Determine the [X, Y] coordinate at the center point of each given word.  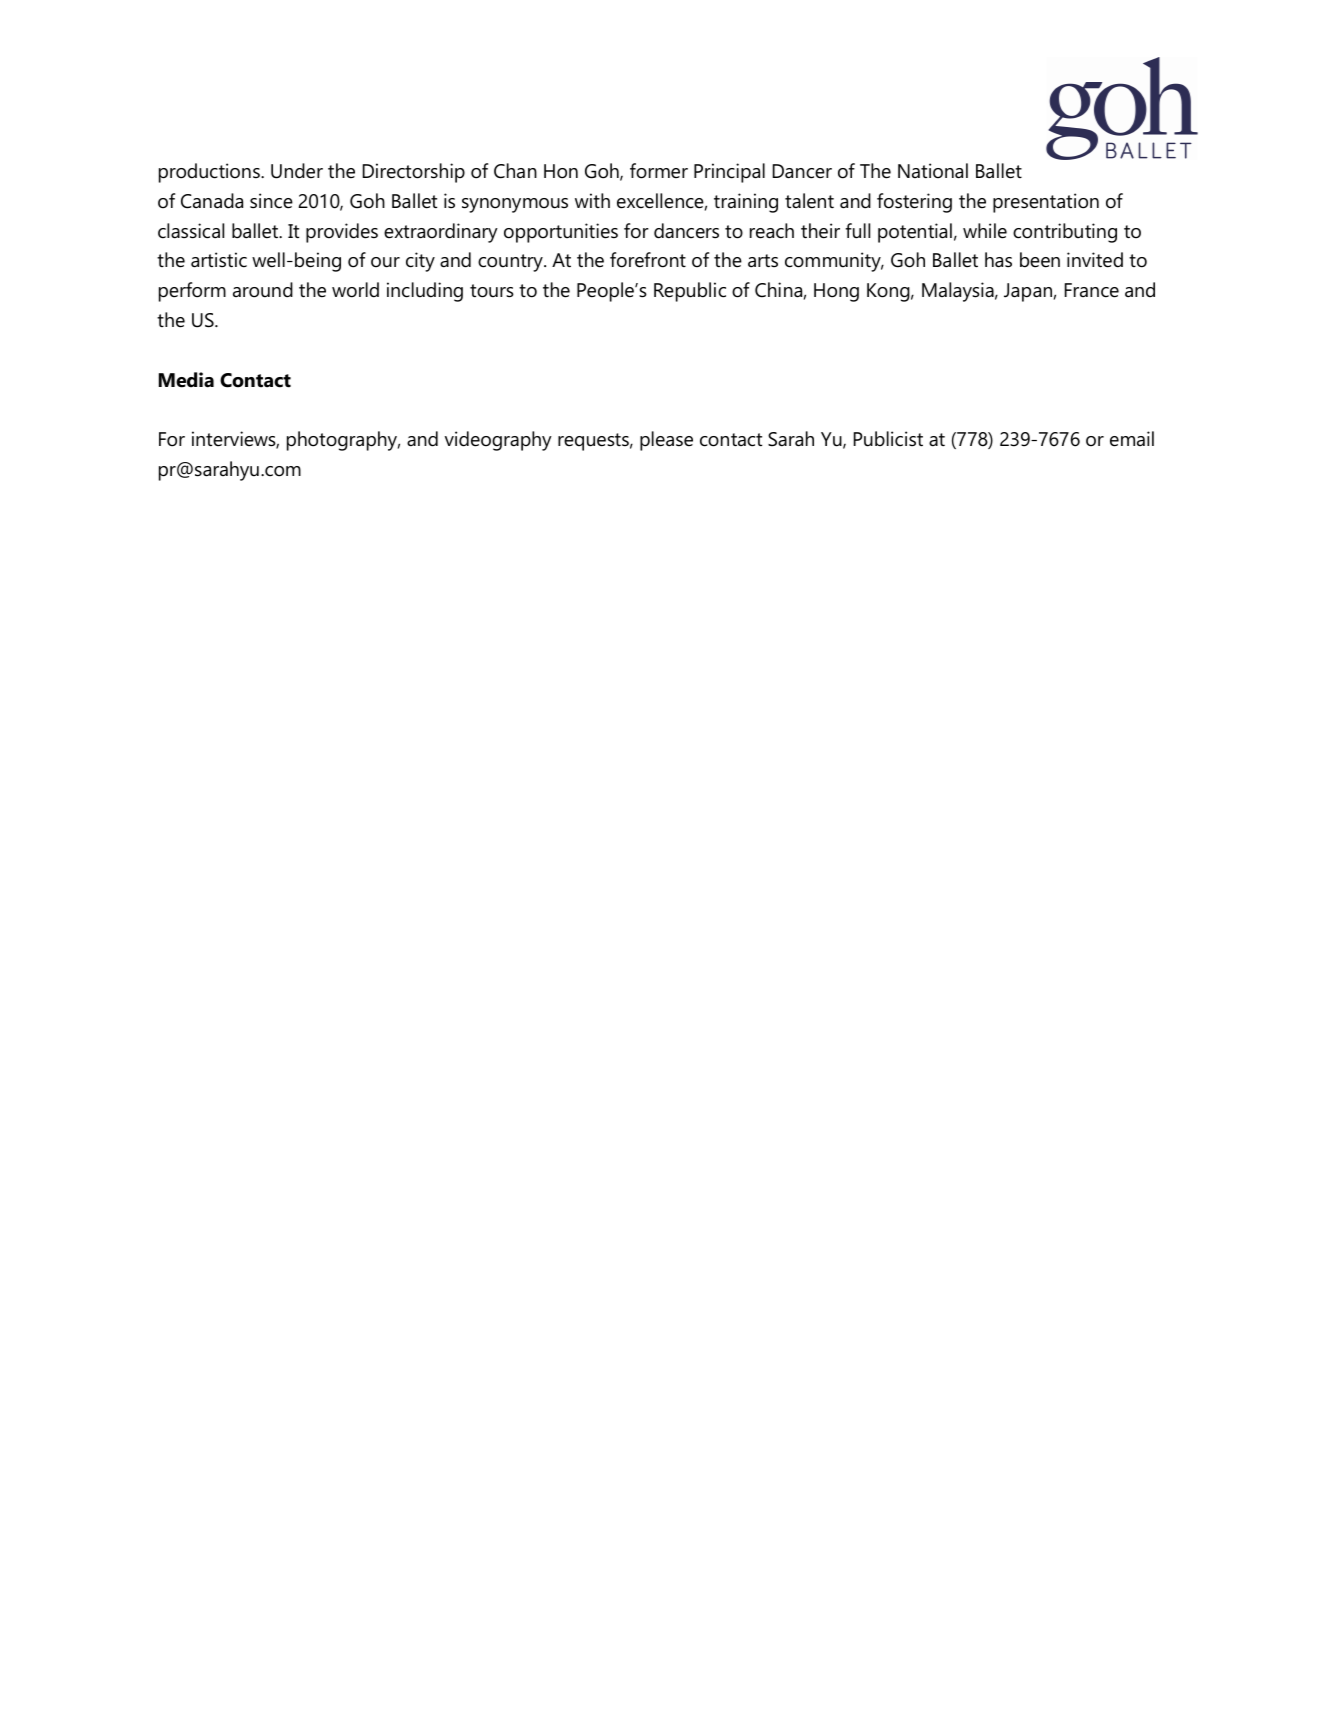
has [998, 260]
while [985, 231]
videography [498, 441]
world [355, 290]
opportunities [561, 233]
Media [186, 380]
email [1132, 439]
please [666, 441]
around [263, 290]
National [933, 171]
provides [342, 233]
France [1092, 290]
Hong [836, 292]
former [659, 171]
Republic [690, 292]
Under [297, 171]
